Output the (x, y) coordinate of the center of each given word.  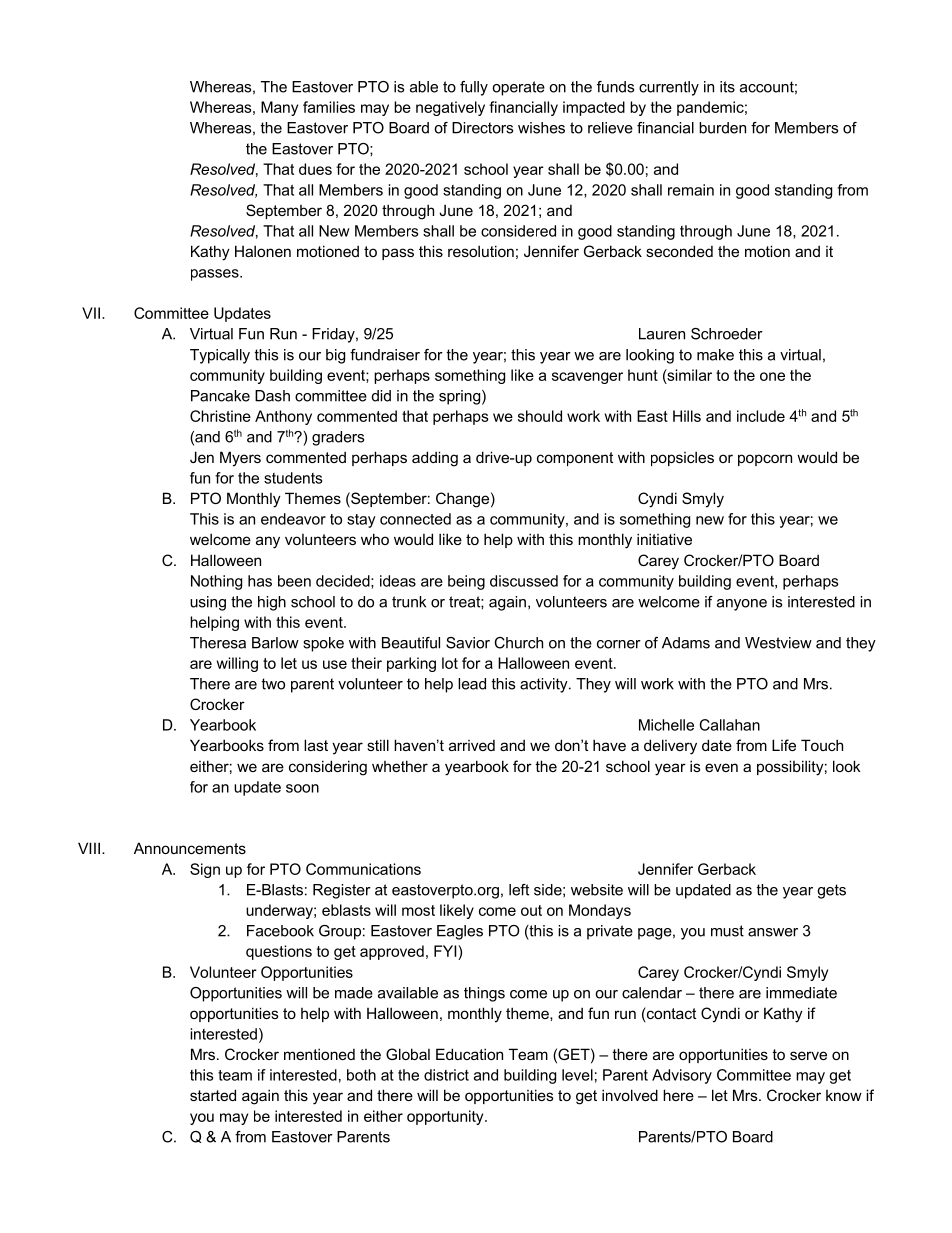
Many (279, 108)
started (213, 1095)
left (519, 890)
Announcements (190, 848)
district (446, 1075)
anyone (742, 605)
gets (831, 891)
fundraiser (385, 355)
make (715, 355)
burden (722, 128)
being (466, 582)
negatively (450, 108)
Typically (220, 356)
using (208, 603)
